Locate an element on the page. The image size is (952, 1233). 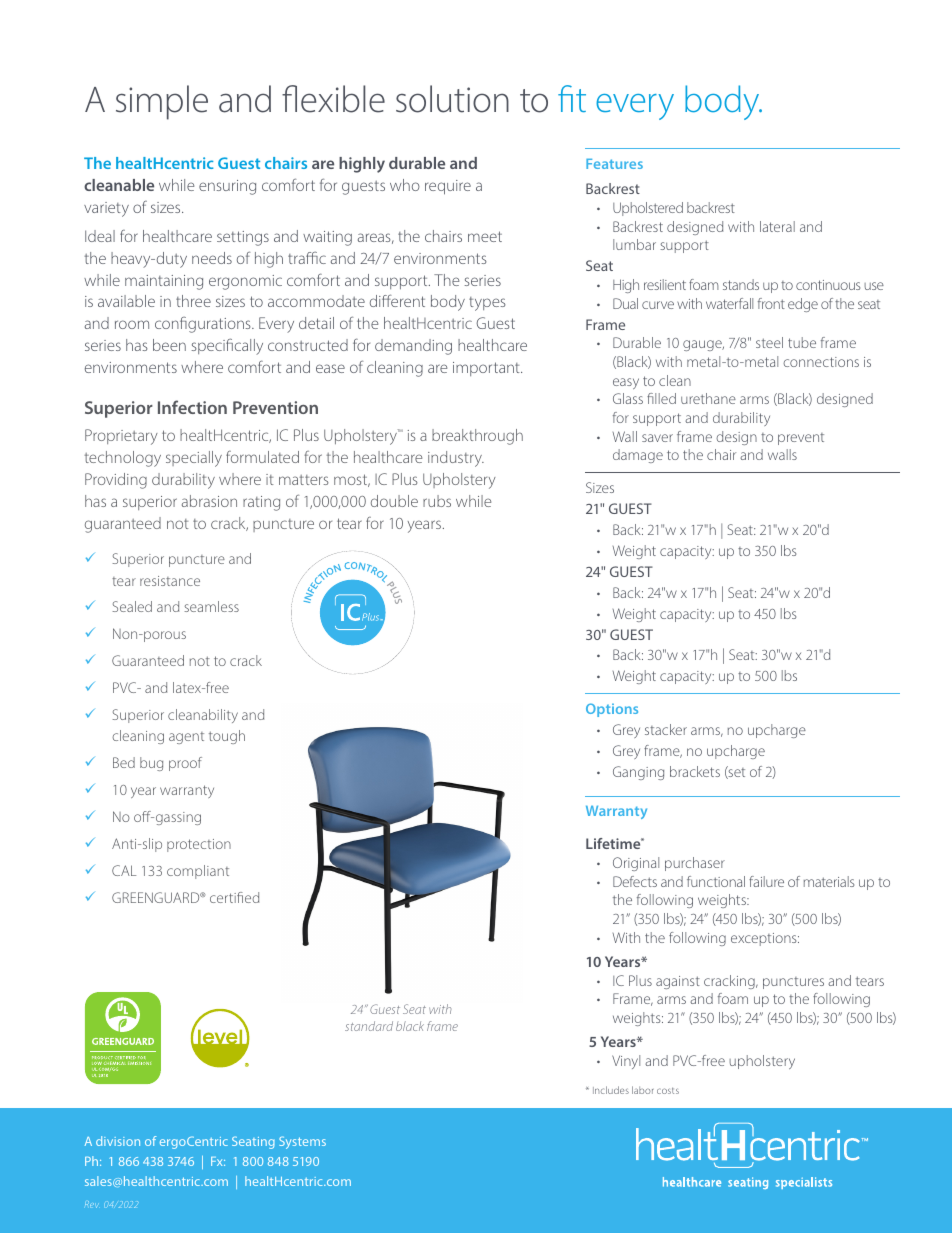
Includes is located at coordinates (611, 1090).
